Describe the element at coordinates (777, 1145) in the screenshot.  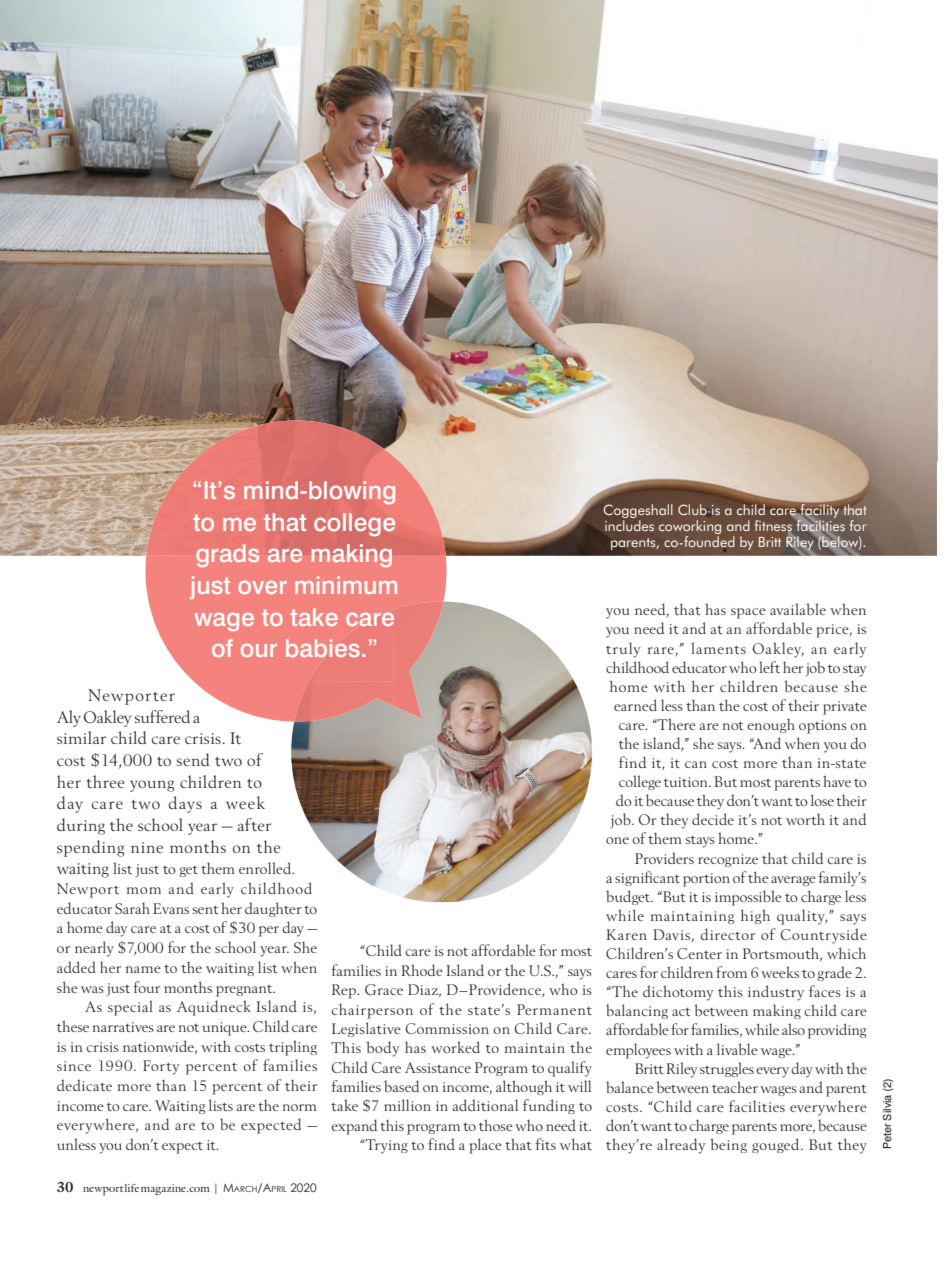
I see `gouged` at that location.
